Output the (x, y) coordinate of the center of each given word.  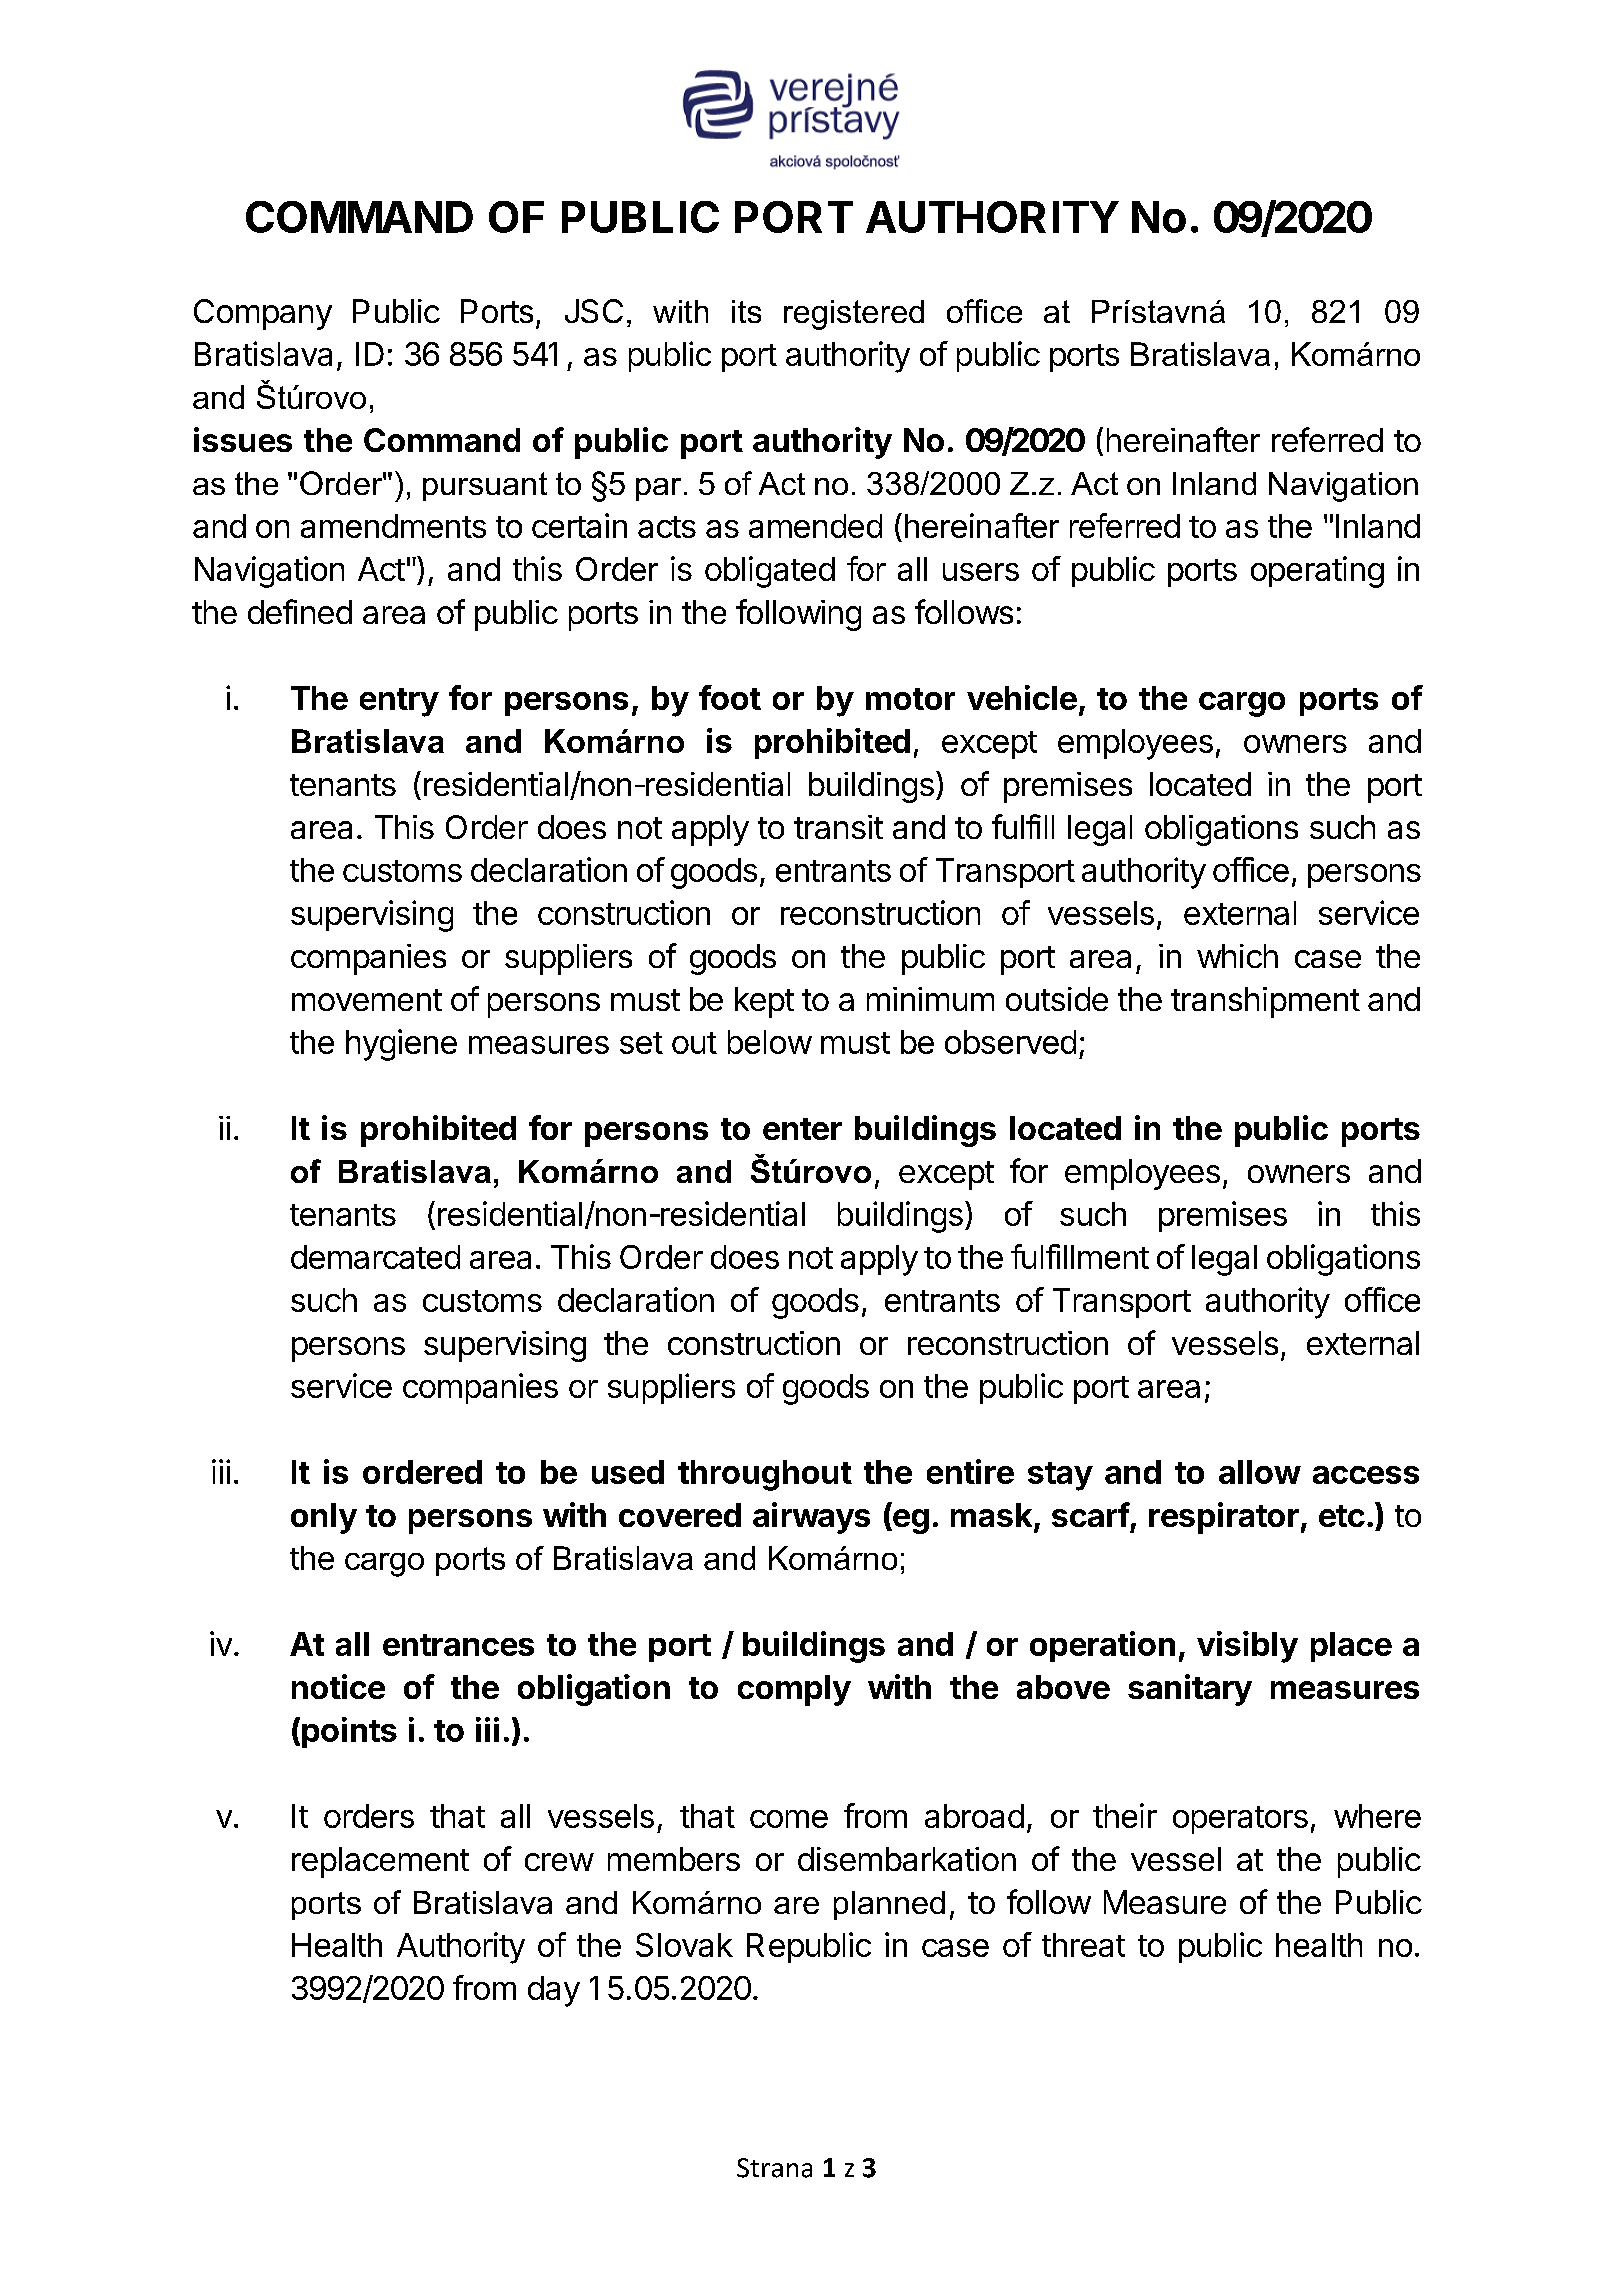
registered (854, 315)
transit (838, 827)
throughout (765, 1475)
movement (367, 1000)
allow (1260, 1472)
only (324, 1518)
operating (1317, 572)
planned (889, 1905)
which (1237, 956)
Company (263, 314)
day (554, 1991)
